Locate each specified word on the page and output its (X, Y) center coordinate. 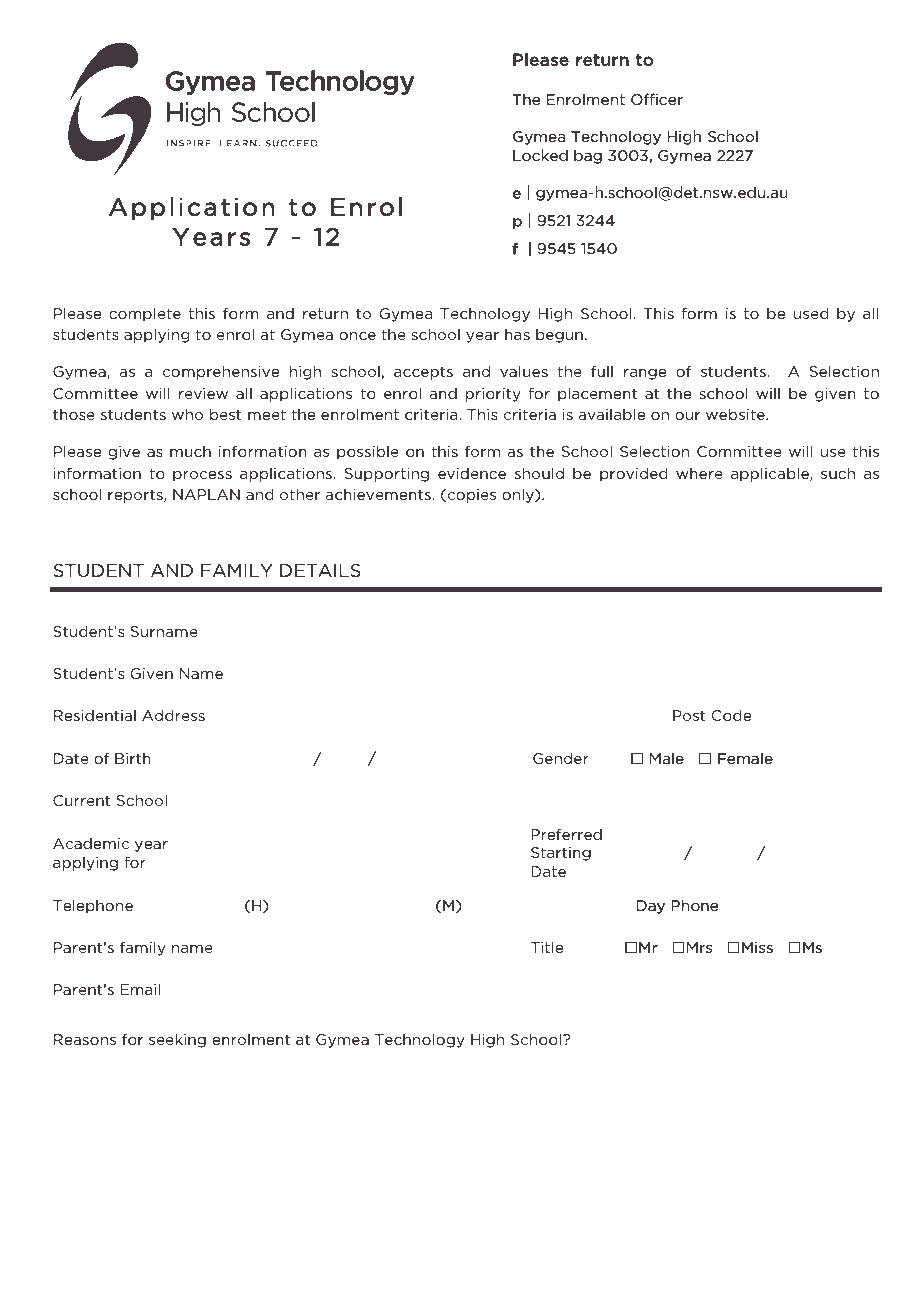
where (699, 473)
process (202, 476)
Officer (657, 99)
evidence (472, 473)
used (811, 313)
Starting (561, 854)
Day (651, 907)
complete (145, 314)
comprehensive (221, 372)
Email (140, 989)
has (517, 334)
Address (173, 715)
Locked (540, 155)
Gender (561, 758)
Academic (91, 843)
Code (731, 715)
